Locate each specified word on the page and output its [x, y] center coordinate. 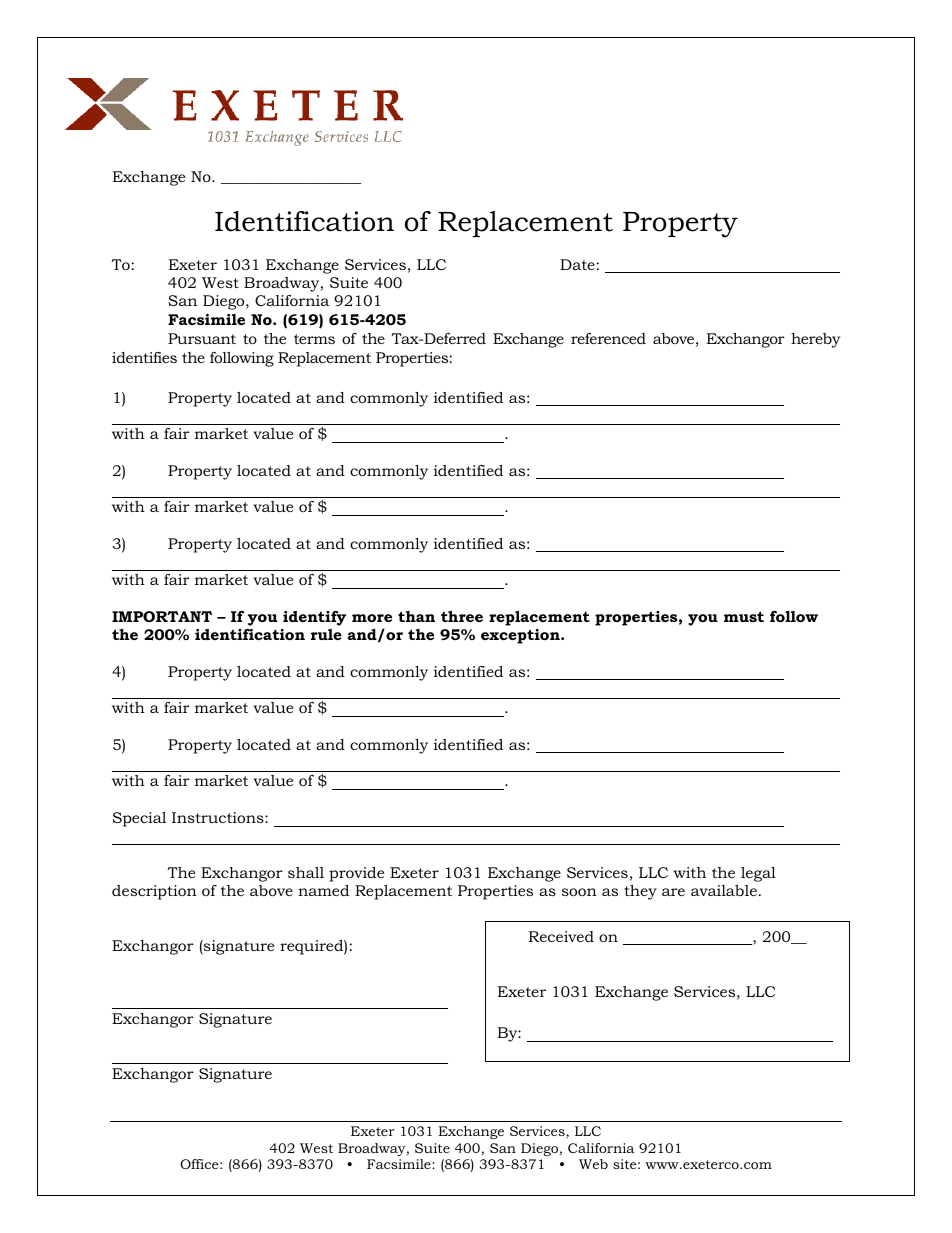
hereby [815, 340]
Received [561, 936]
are [673, 892]
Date [577, 264]
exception [521, 636]
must [744, 616]
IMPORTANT [162, 616]
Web [593, 1164]
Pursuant [202, 338]
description [154, 892]
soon [579, 892]
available [724, 890]
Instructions [219, 817]
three [462, 616]
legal [758, 874]
